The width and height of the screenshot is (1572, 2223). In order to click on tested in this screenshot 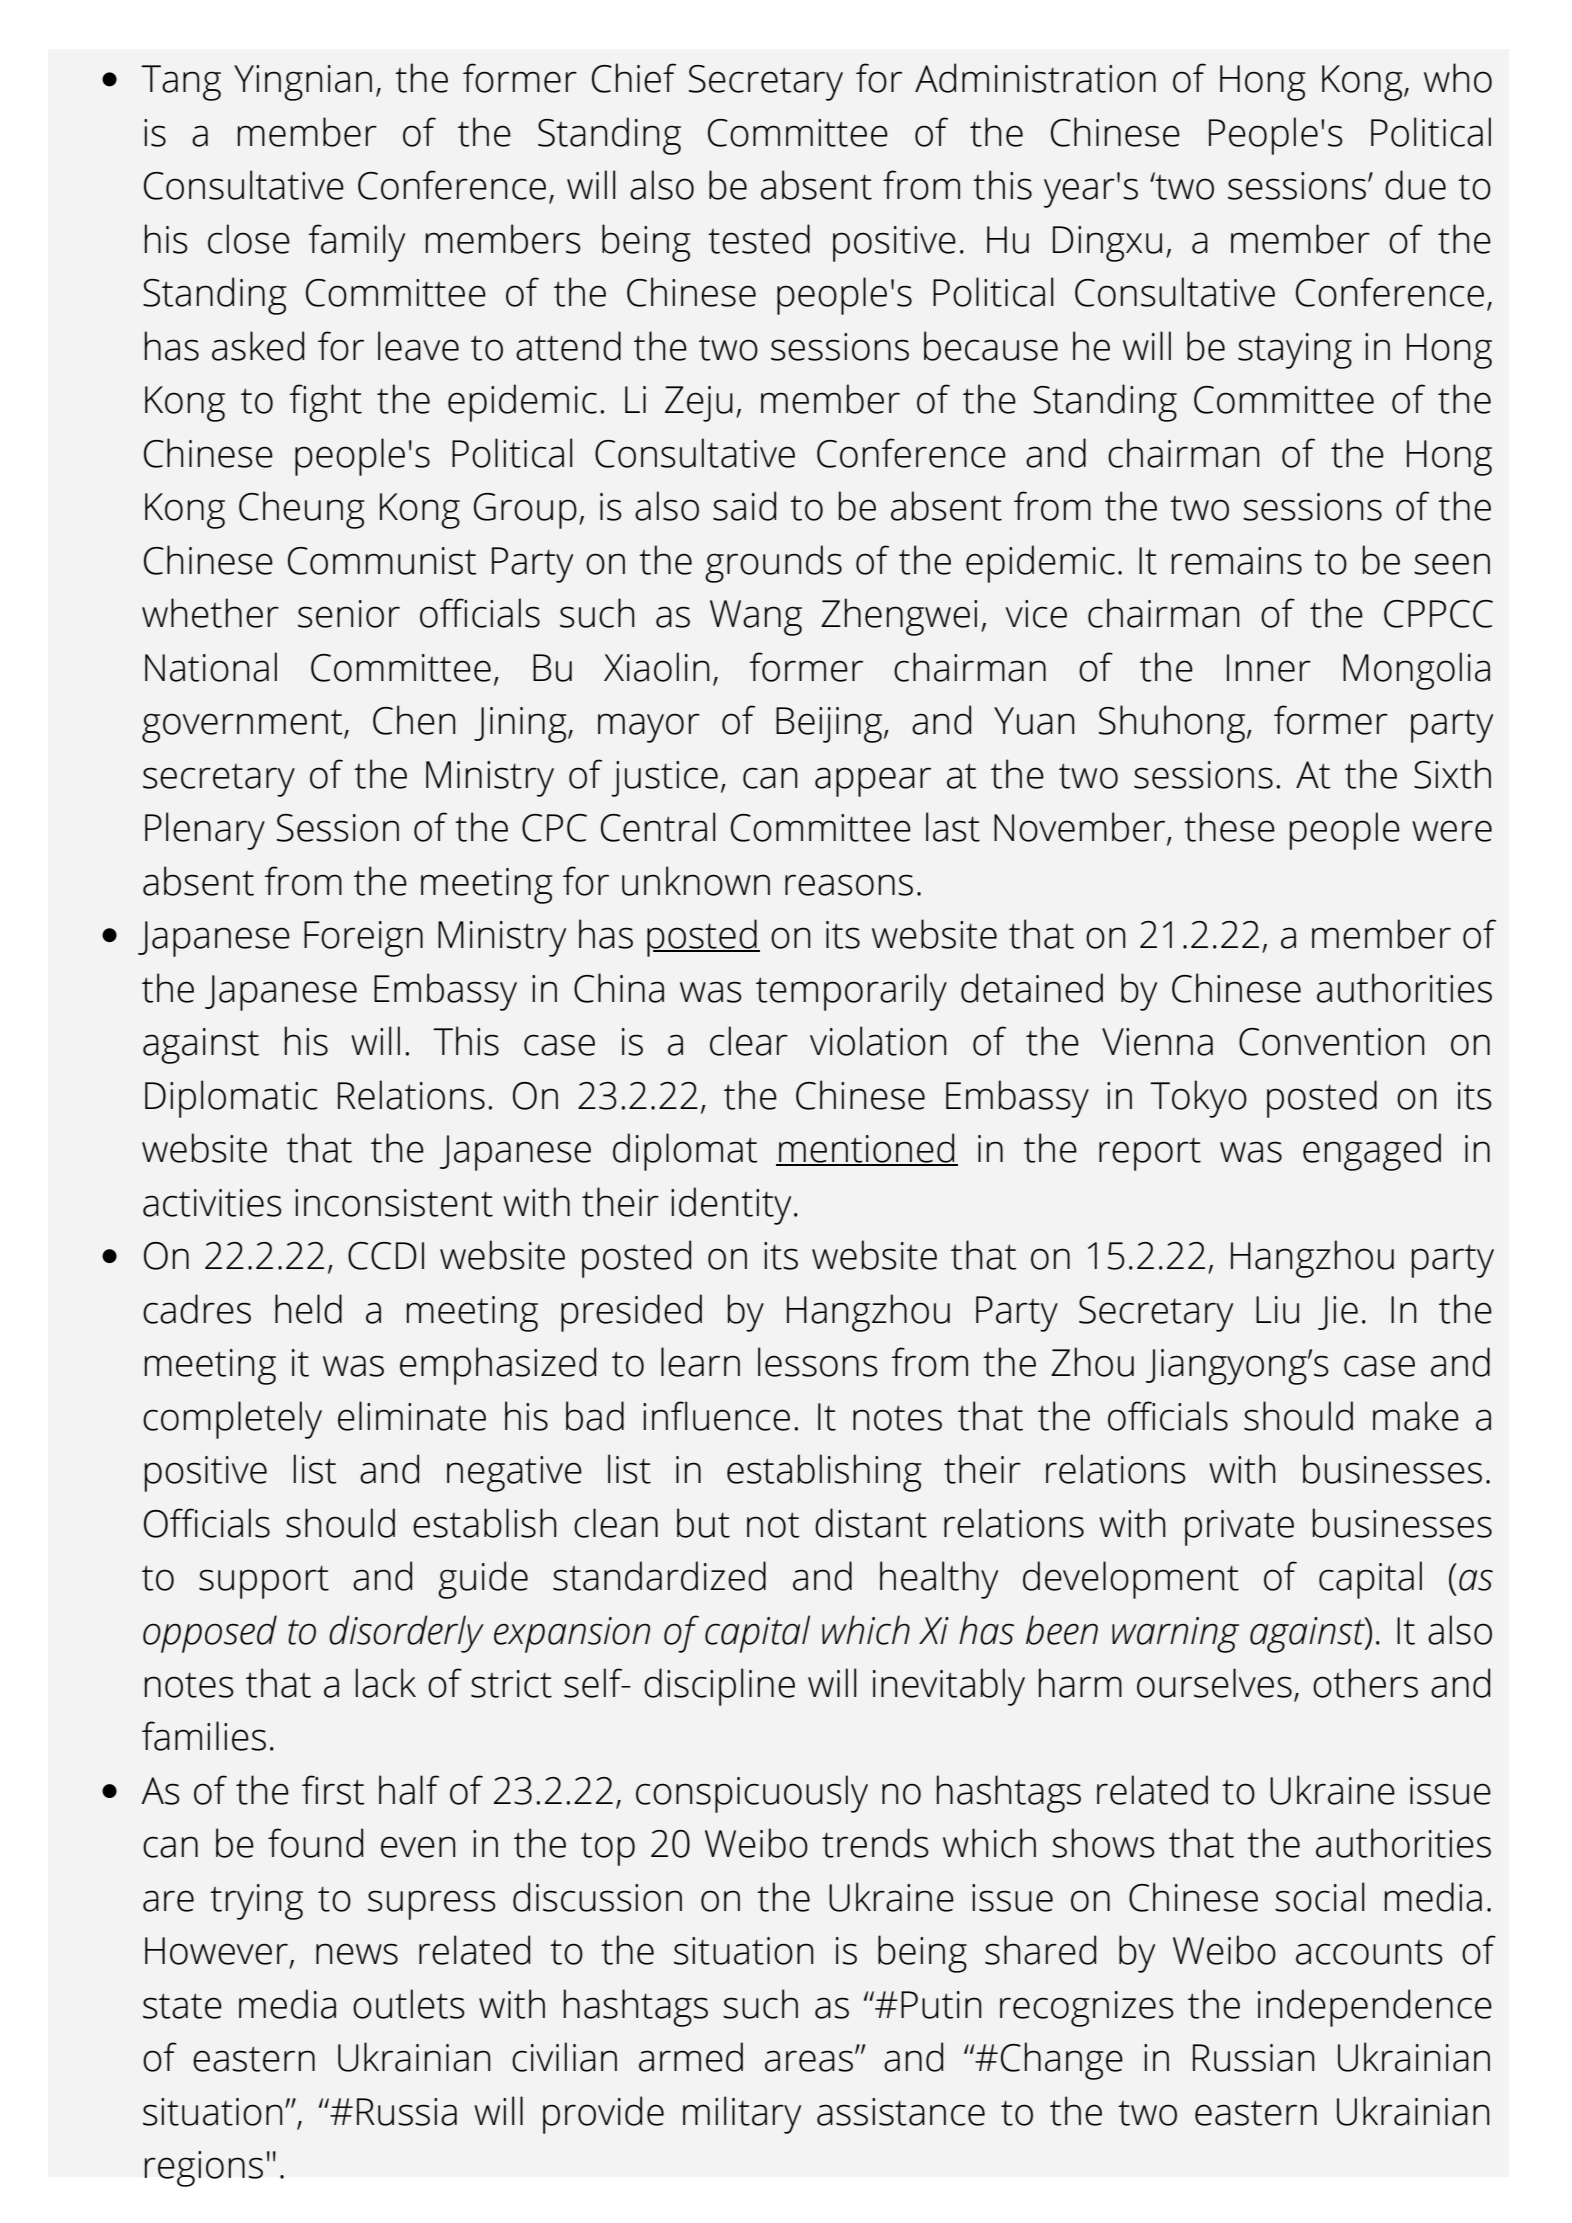, I will do `click(759, 239)`.
